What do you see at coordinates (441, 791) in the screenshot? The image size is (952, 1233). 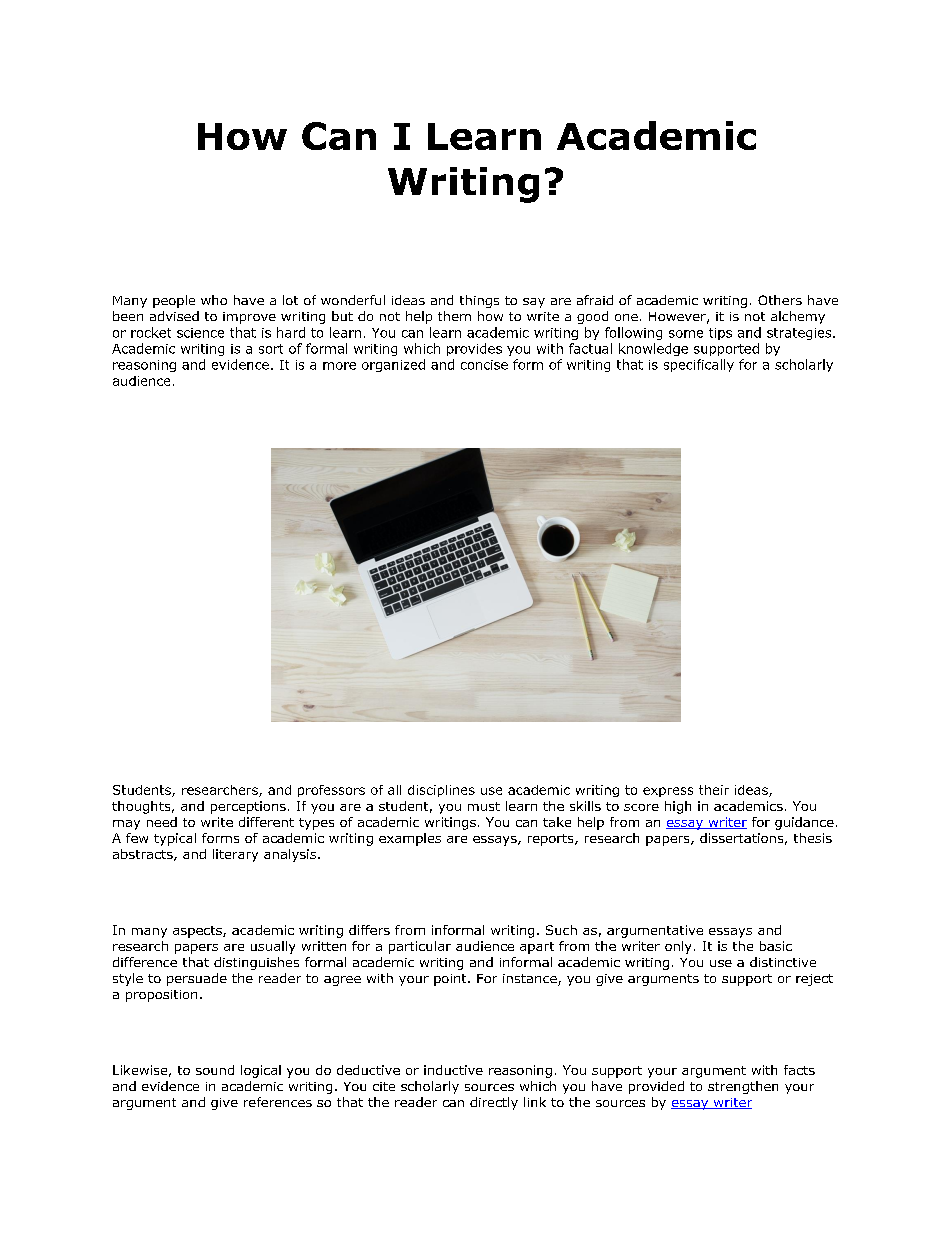 I see `disciplines` at bounding box center [441, 791].
